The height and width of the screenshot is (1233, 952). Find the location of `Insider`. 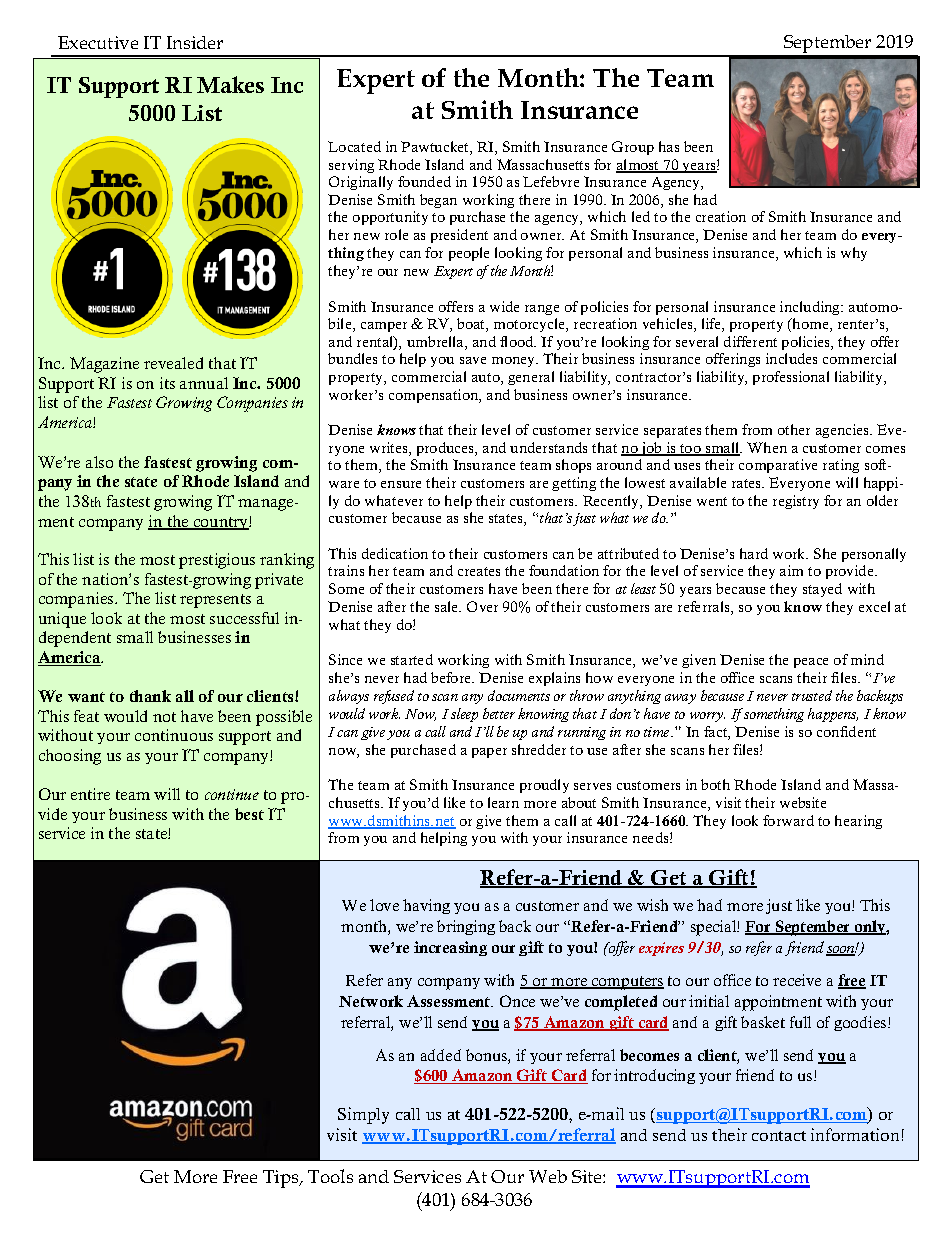

Insider is located at coordinates (195, 42).
